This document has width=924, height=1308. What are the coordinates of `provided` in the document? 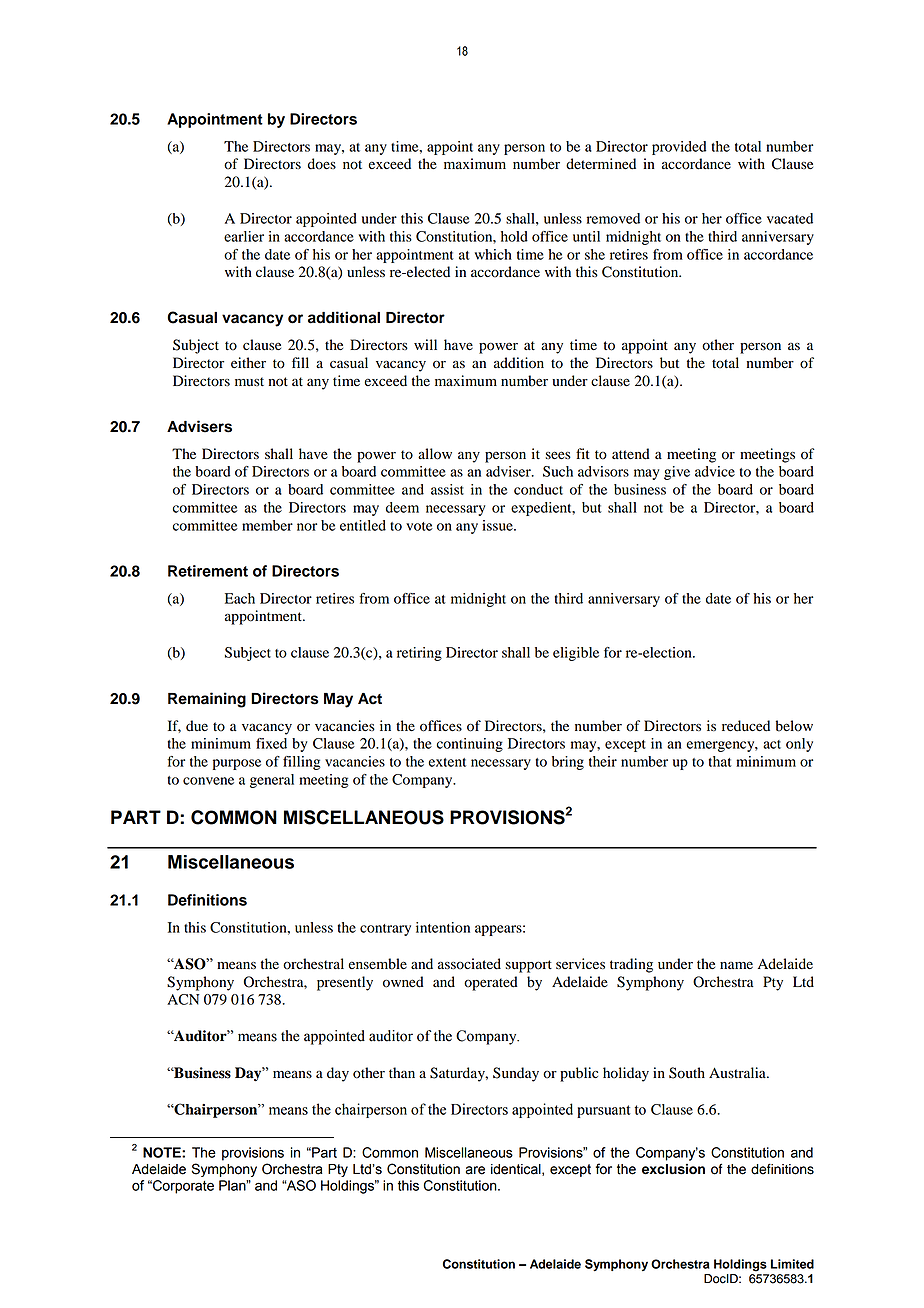 It's located at (679, 148).
